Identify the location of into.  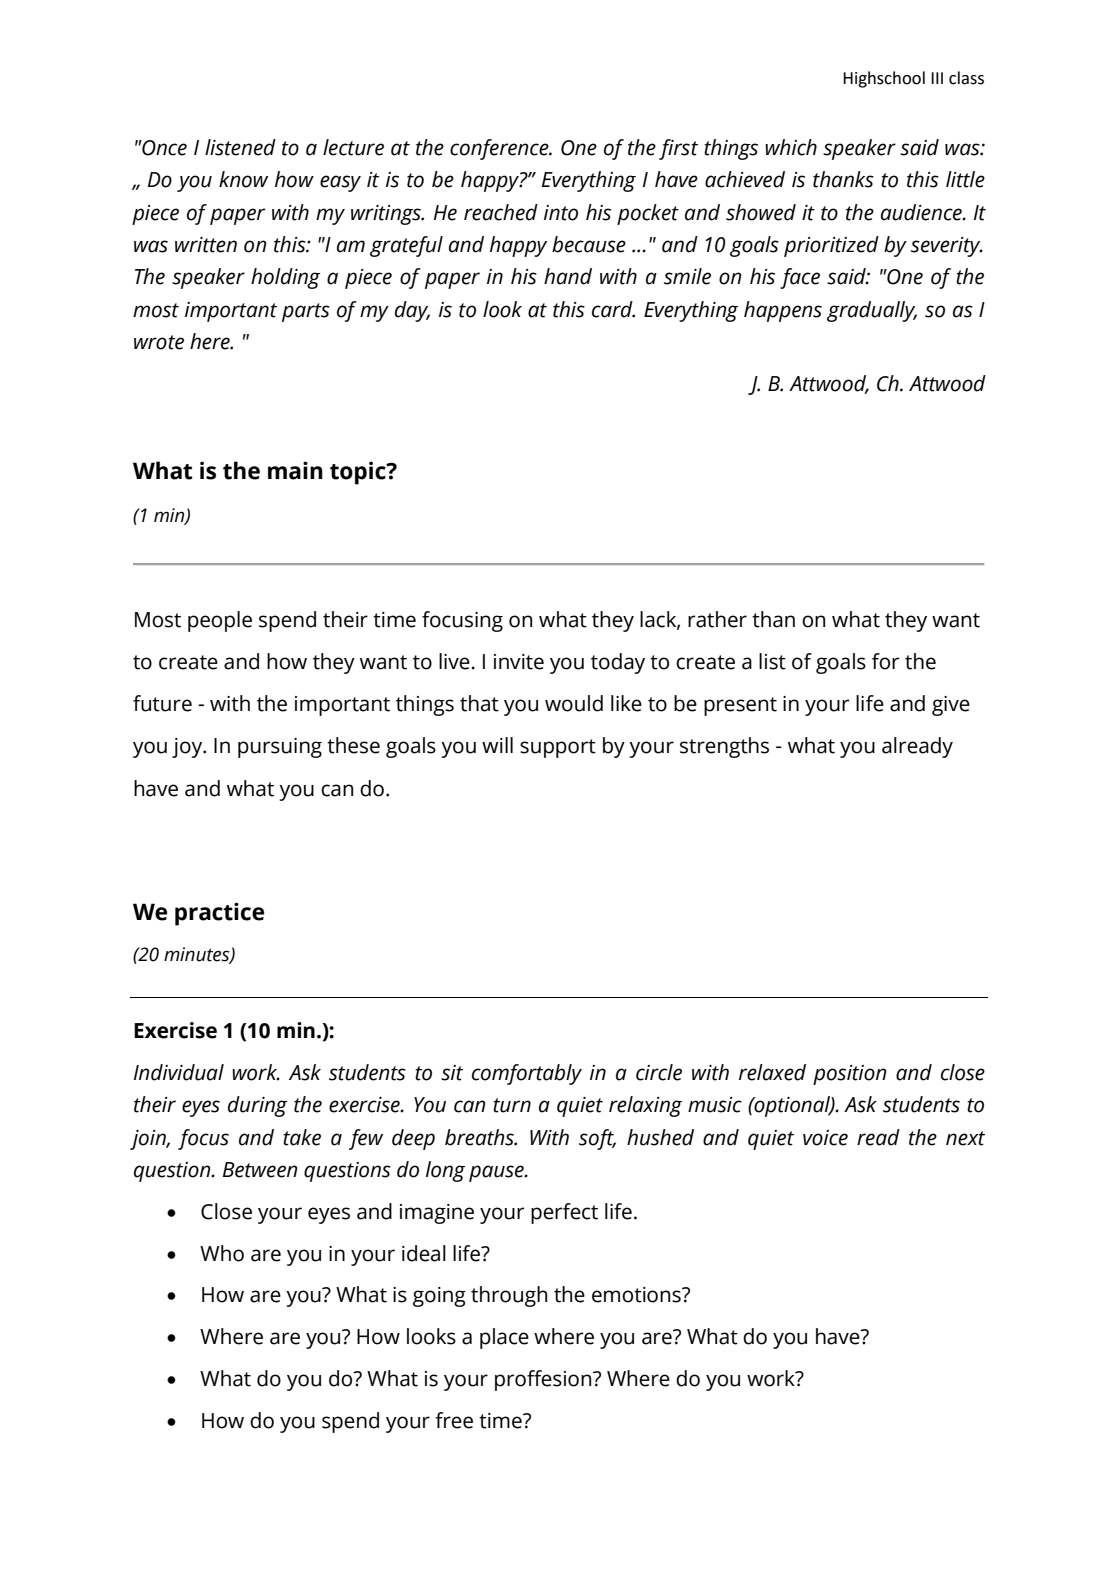
(561, 213).
